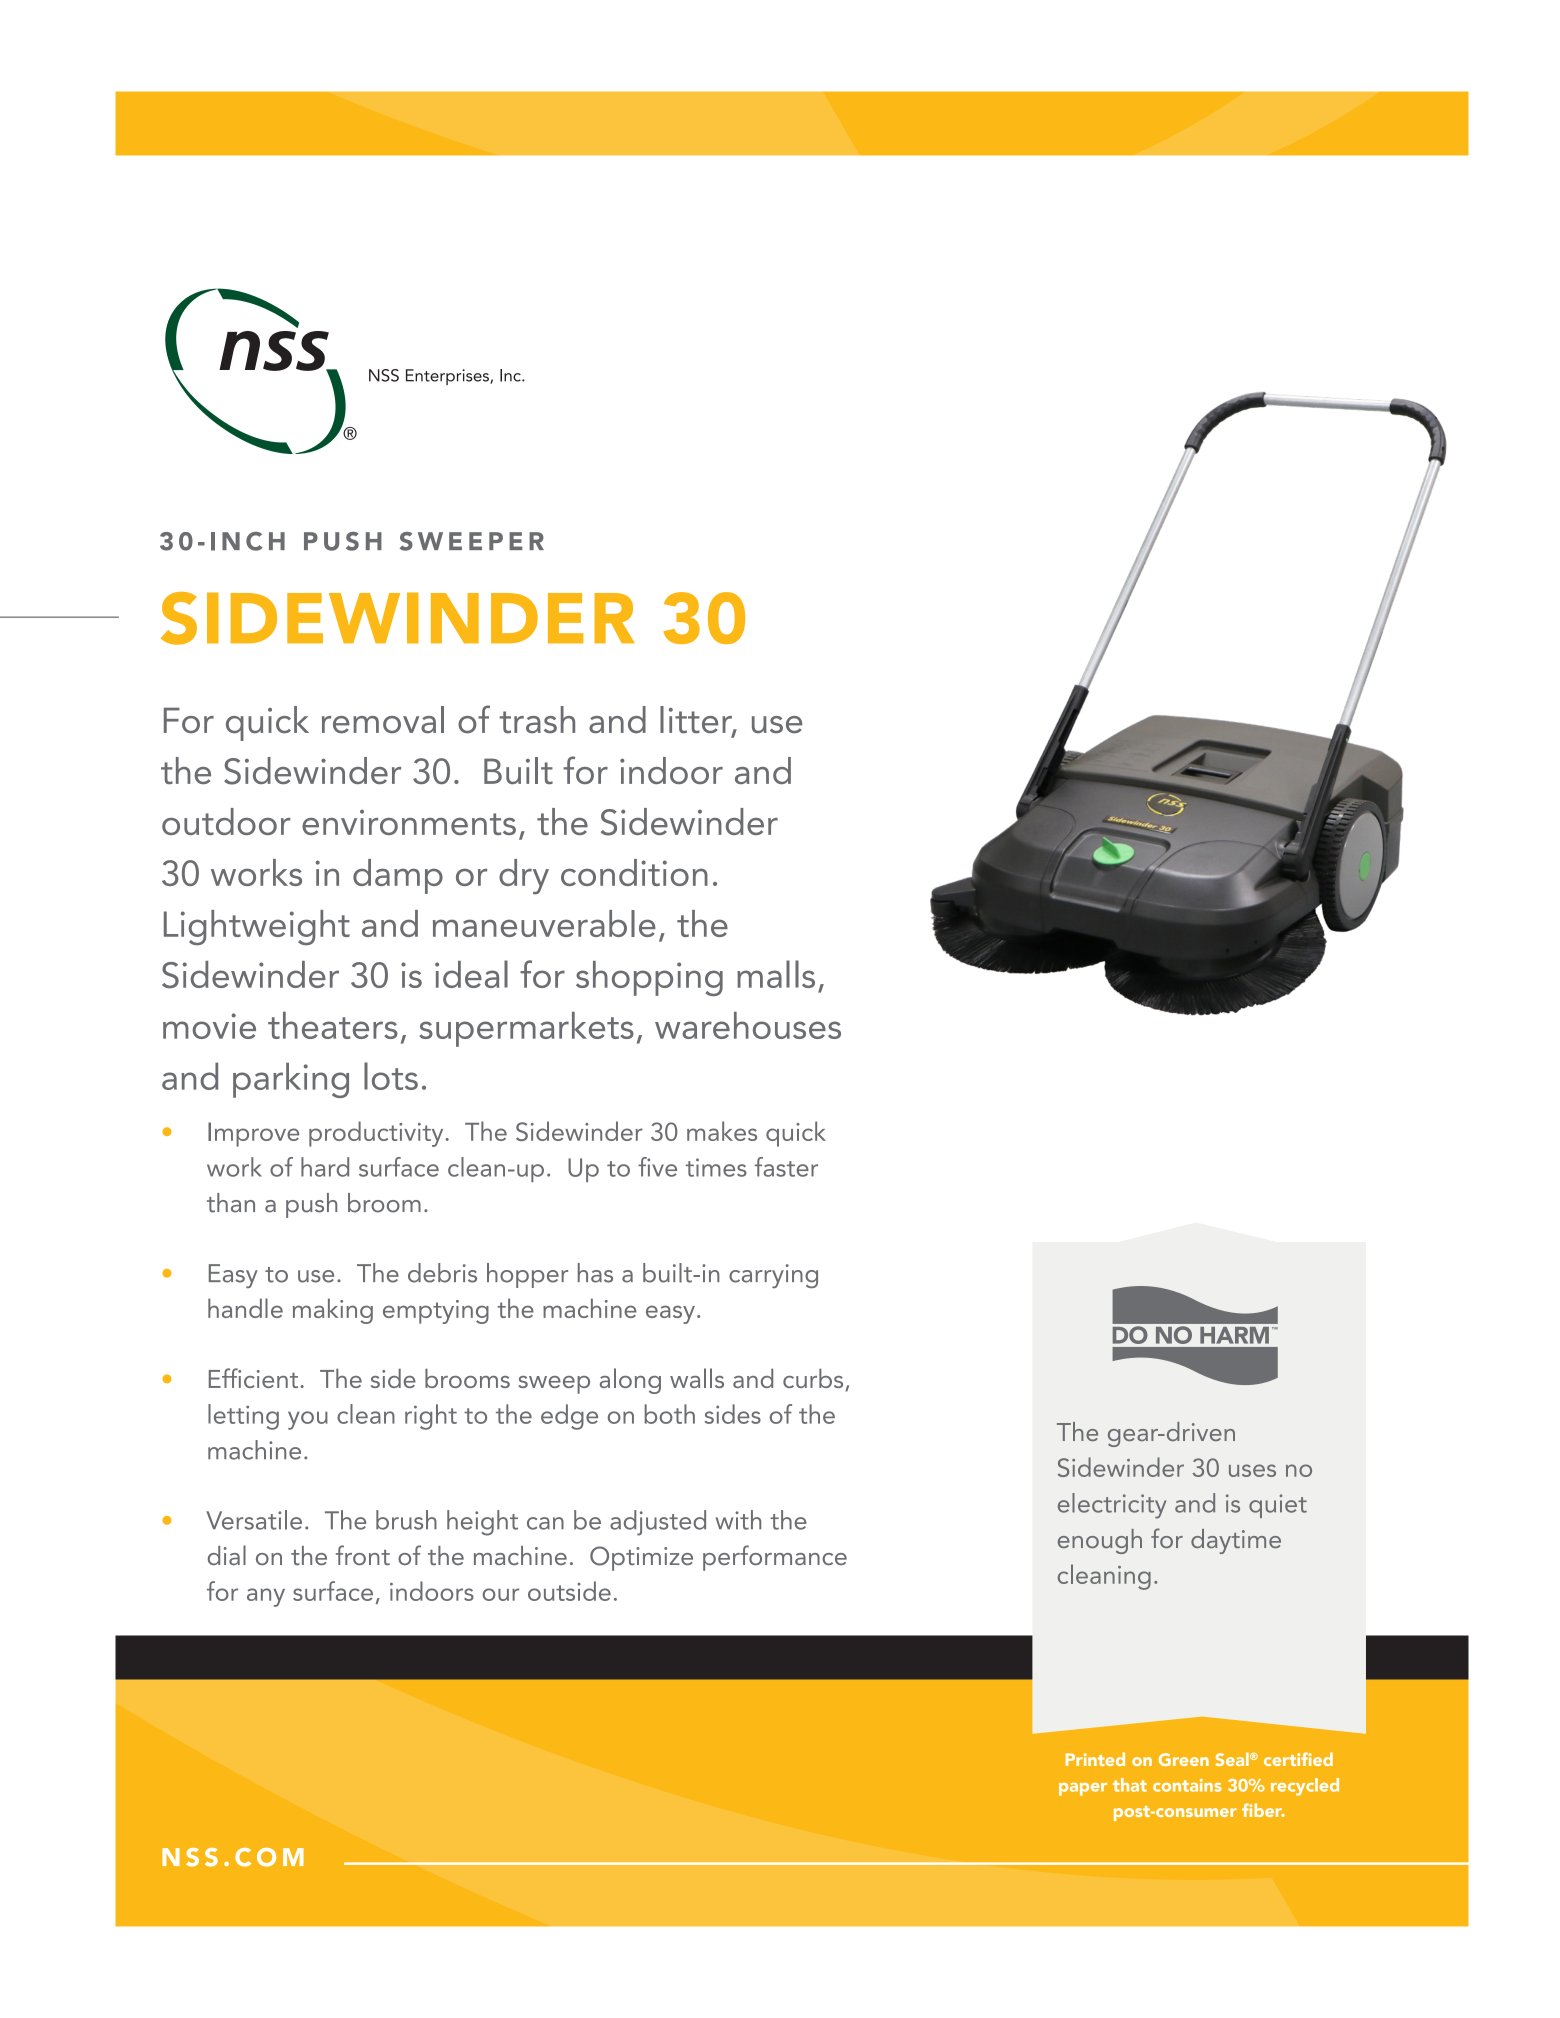 This document has height=2018, width=1560. I want to click on carrying, so click(773, 1276).
